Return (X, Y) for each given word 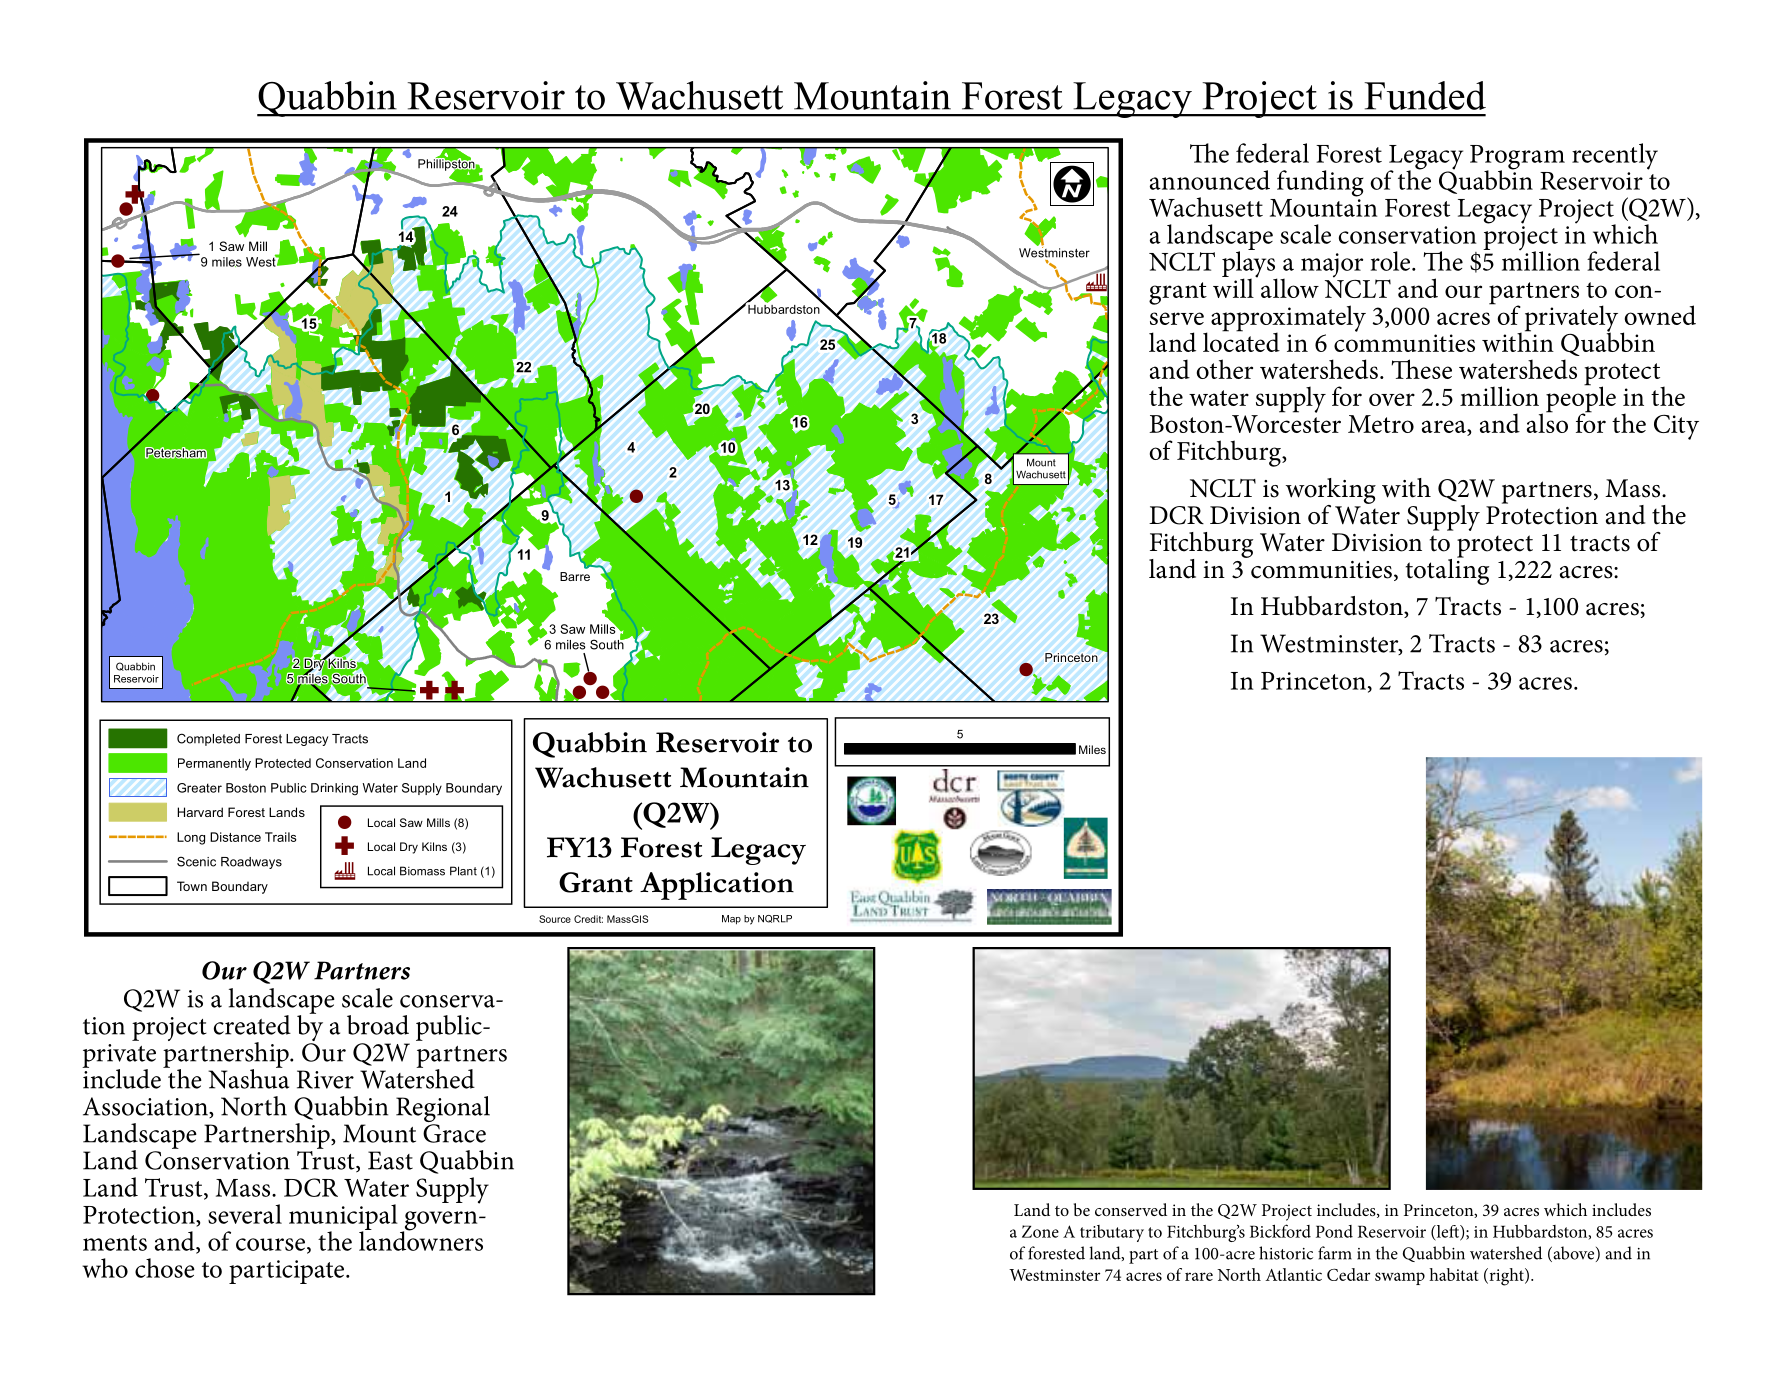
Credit (588, 919)
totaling (1447, 570)
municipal (343, 1218)
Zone (1040, 1231)
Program (1517, 158)
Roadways (251, 863)
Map (731, 920)
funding (1320, 183)
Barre (575, 576)
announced (1210, 180)
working (1331, 492)
